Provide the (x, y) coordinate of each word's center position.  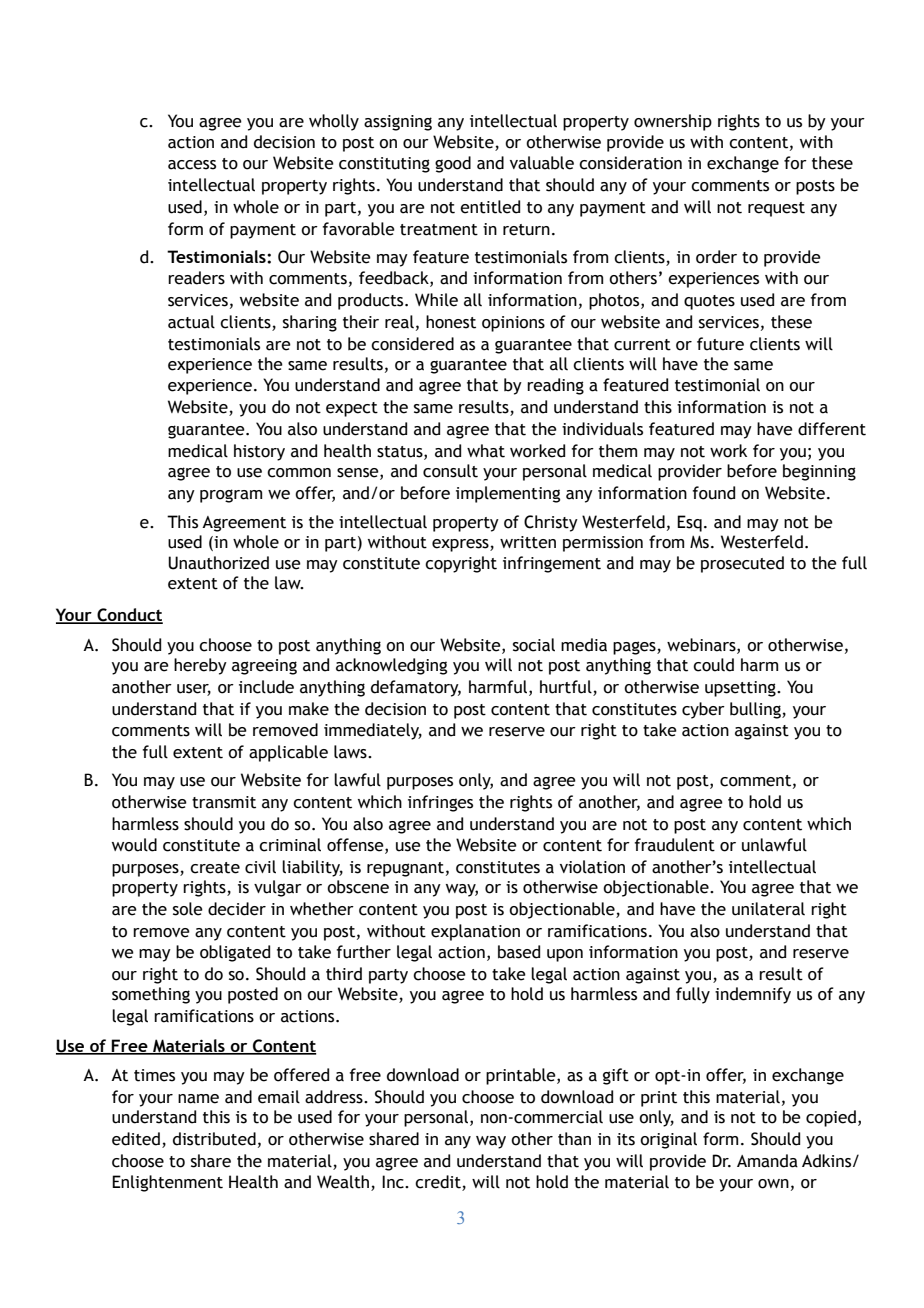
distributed (214, 1139)
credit (439, 1183)
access (192, 165)
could (713, 665)
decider (237, 909)
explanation (475, 932)
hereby (200, 666)
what (486, 451)
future (720, 344)
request (776, 209)
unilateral (768, 909)
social (534, 645)
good (453, 164)
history (259, 452)
